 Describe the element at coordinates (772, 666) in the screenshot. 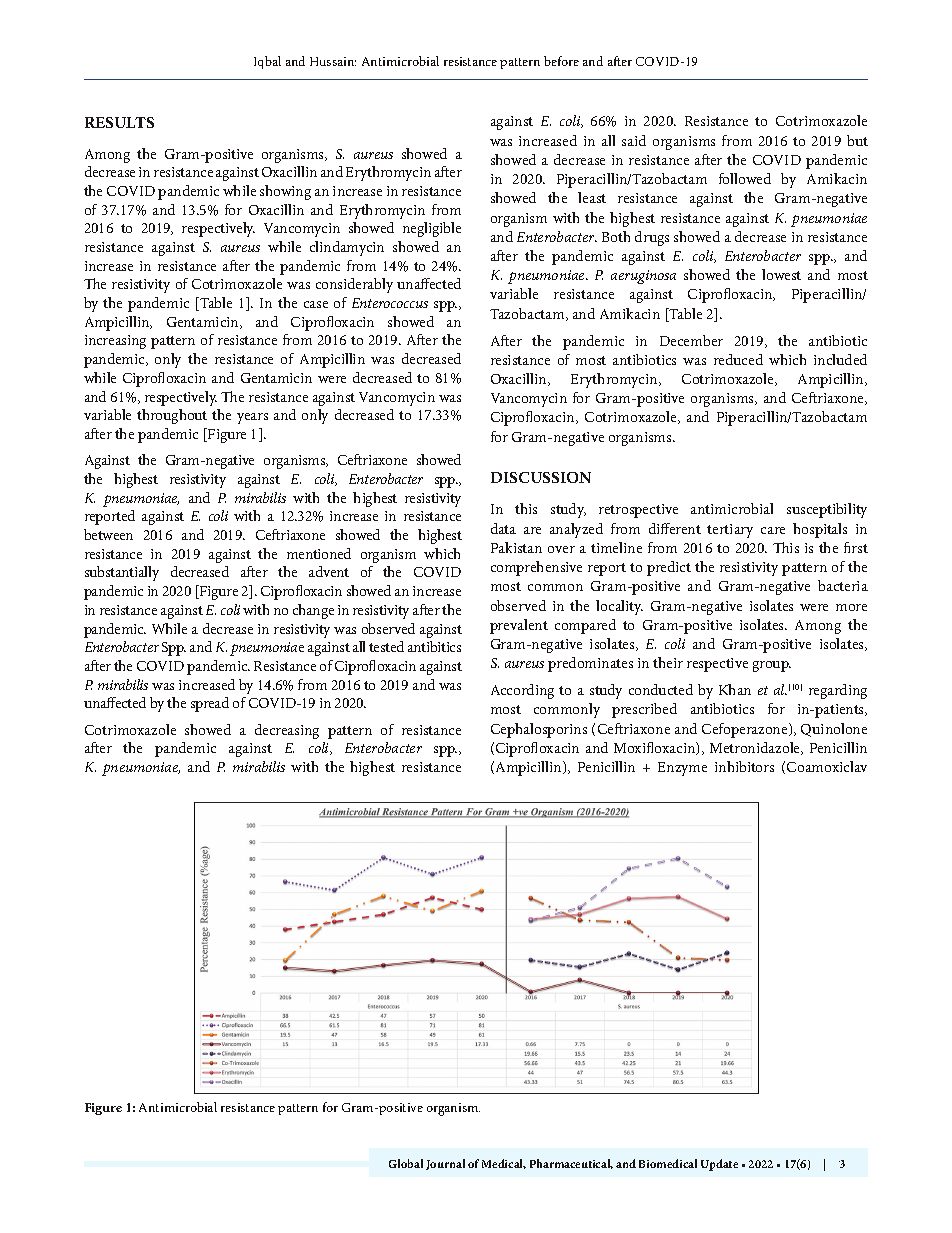

I see `group` at that location.
